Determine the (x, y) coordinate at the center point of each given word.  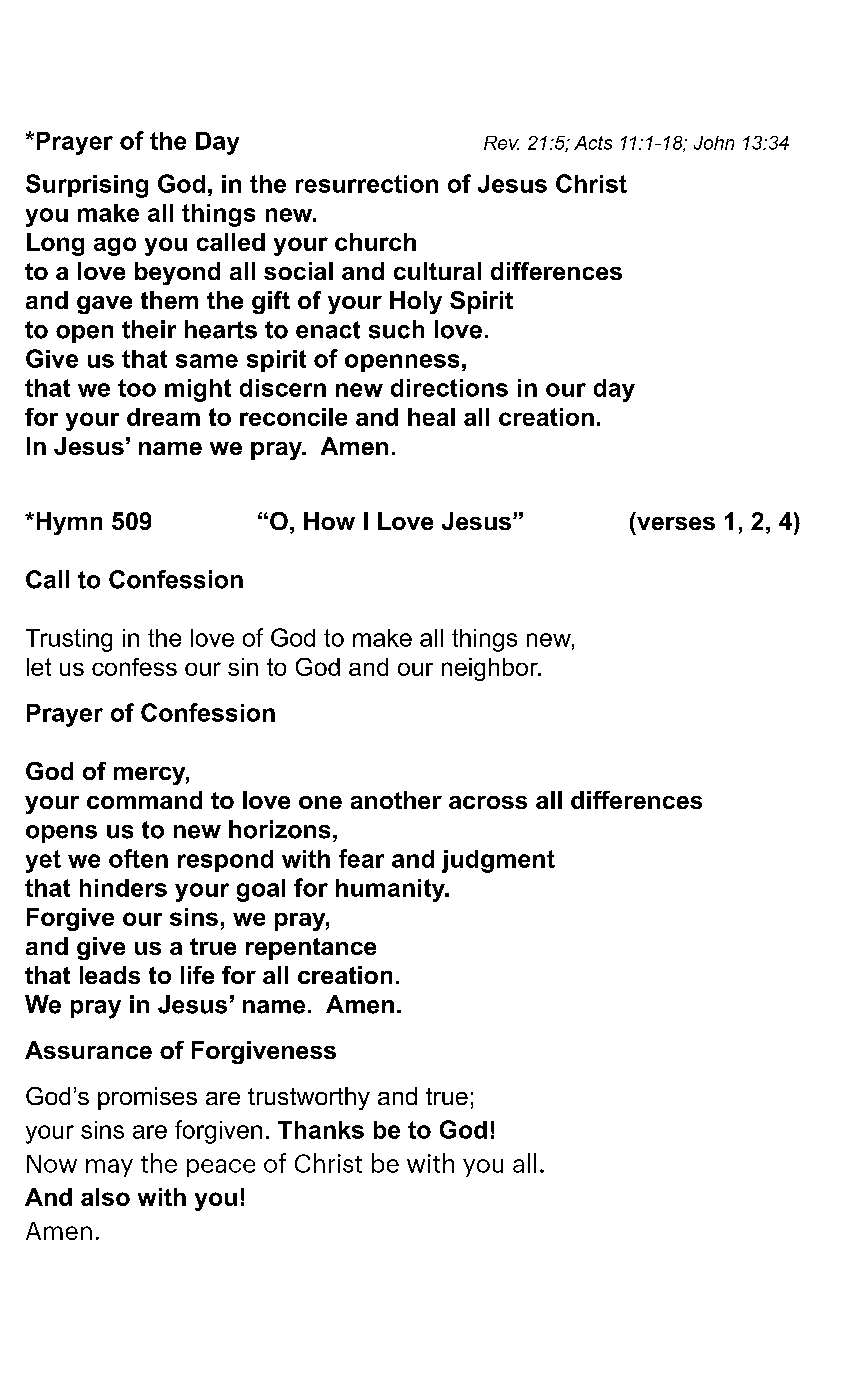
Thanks (321, 1130)
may (109, 1168)
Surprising (87, 186)
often (138, 858)
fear (361, 858)
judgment (498, 861)
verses (676, 523)
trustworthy (309, 1098)
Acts (593, 143)
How (329, 521)
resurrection (367, 184)
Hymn (69, 523)
